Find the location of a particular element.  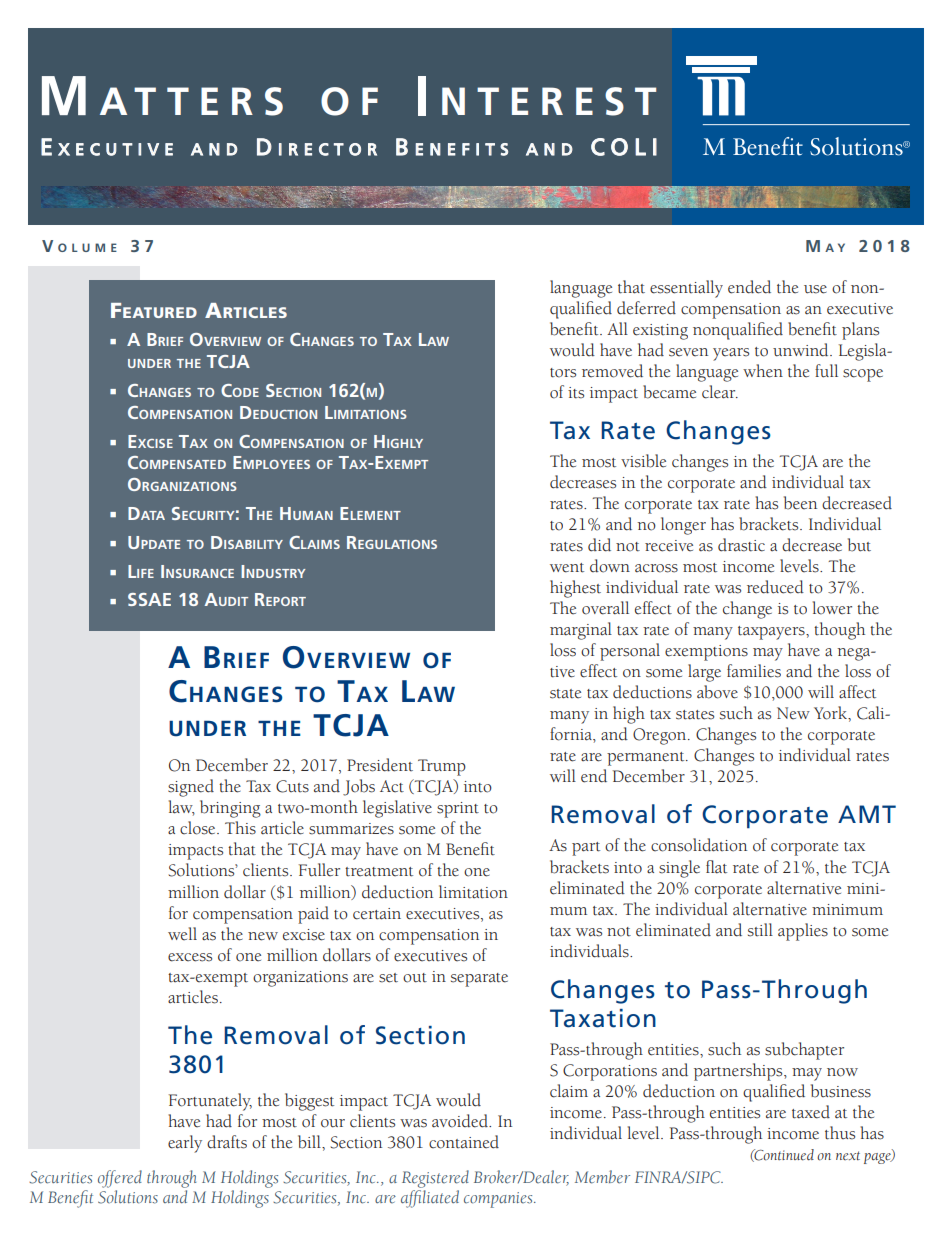

excess is located at coordinates (190, 957).
